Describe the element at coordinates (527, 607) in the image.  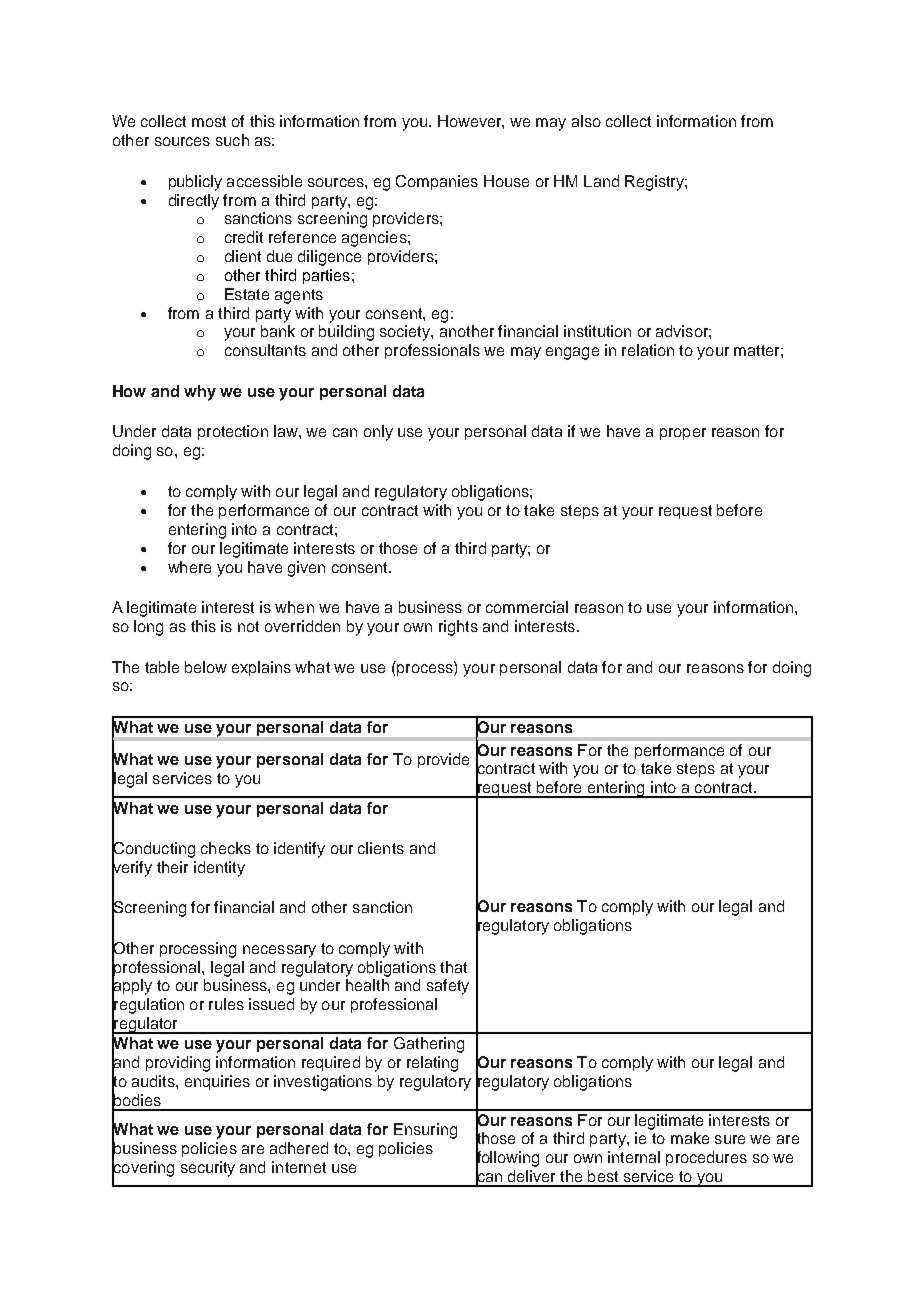
I see `commercial` at that location.
